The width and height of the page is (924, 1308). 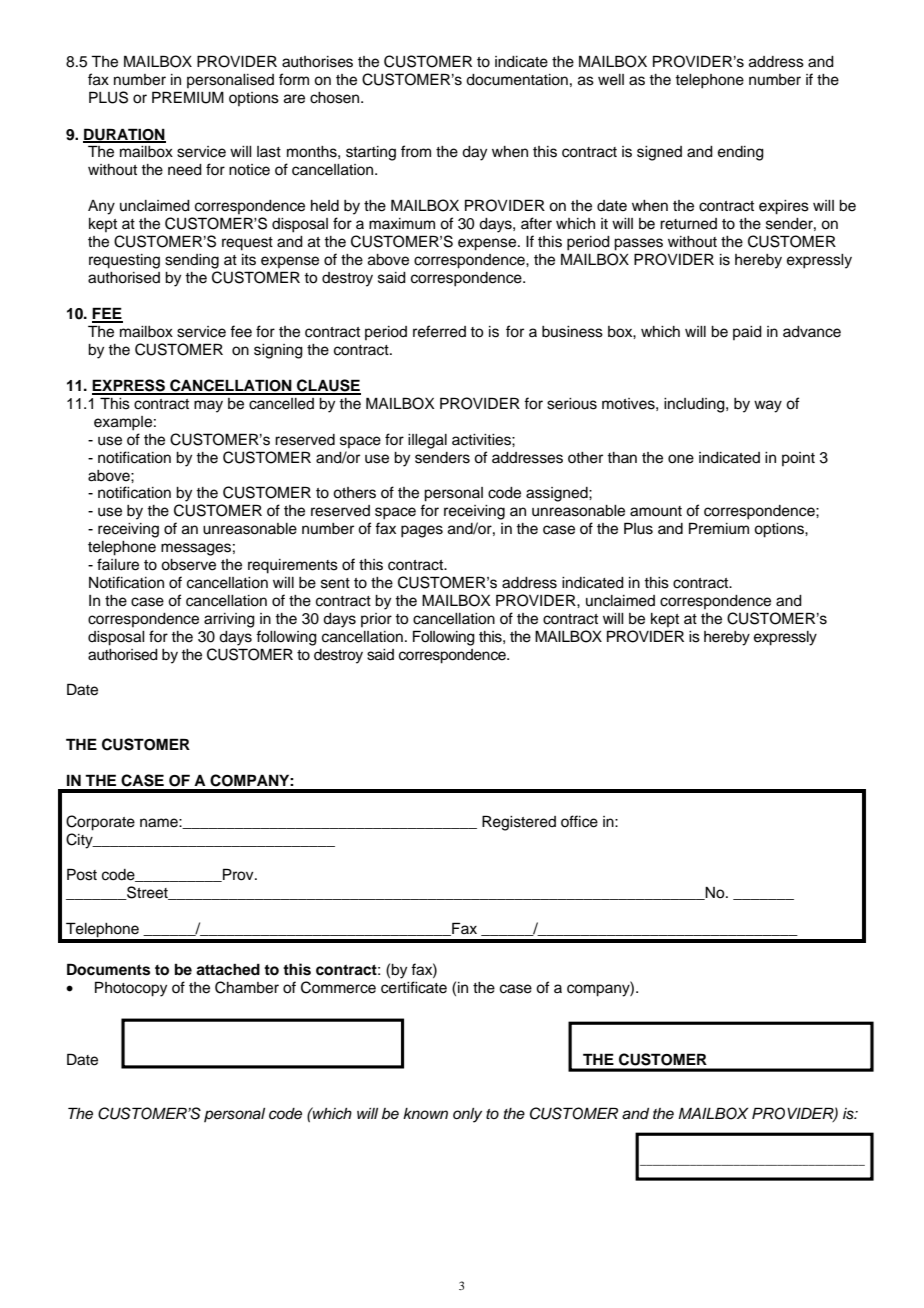 I want to click on Photocopy, so click(x=131, y=989).
